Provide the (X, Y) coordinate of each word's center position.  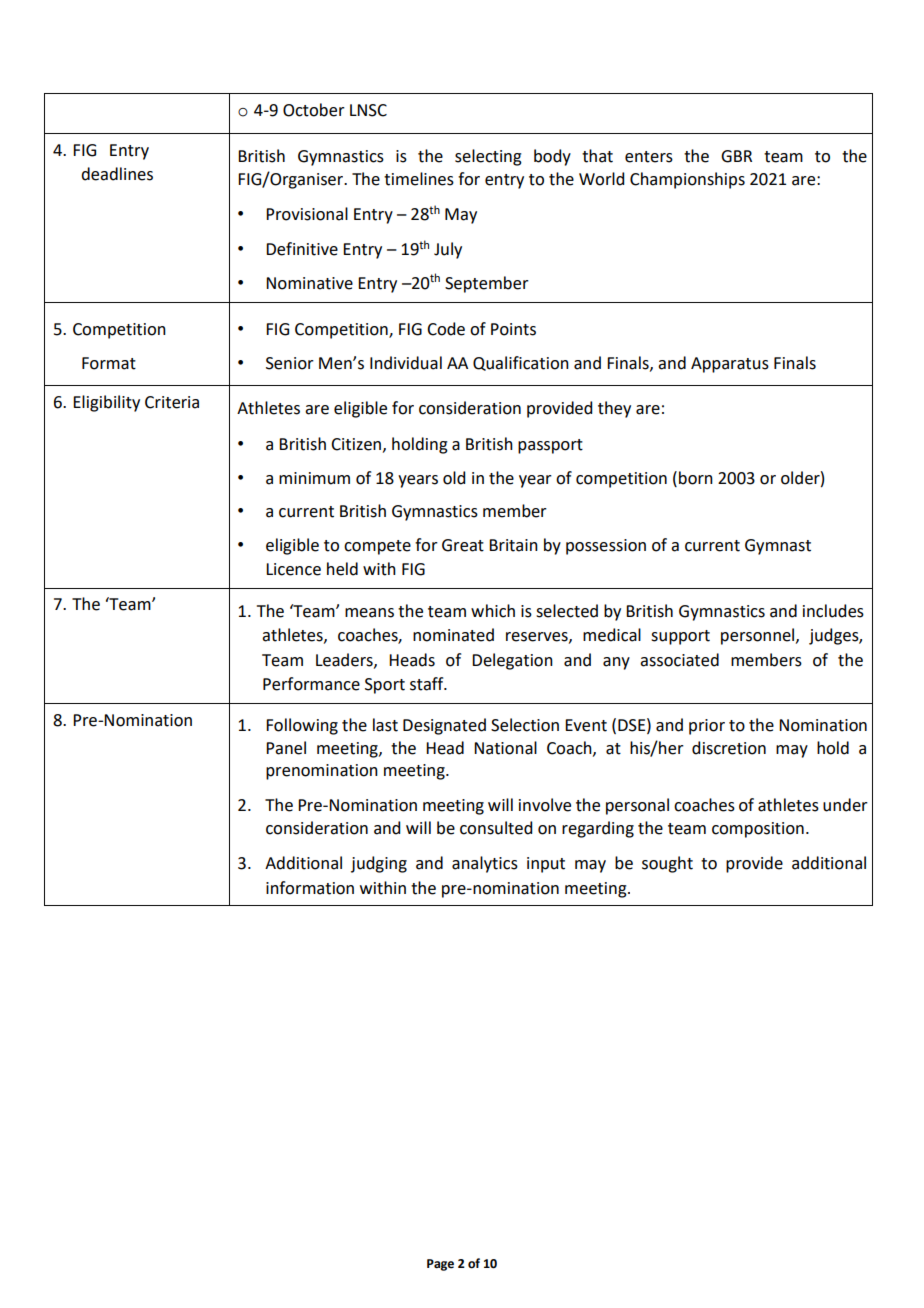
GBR (736, 156)
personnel (759, 636)
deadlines (117, 174)
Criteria (172, 402)
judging (379, 864)
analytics (485, 864)
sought (667, 864)
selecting (488, 157)
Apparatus (730, 365)
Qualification (521, 363)
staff (428, 684)
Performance (311, 684)
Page (440, 1265)
